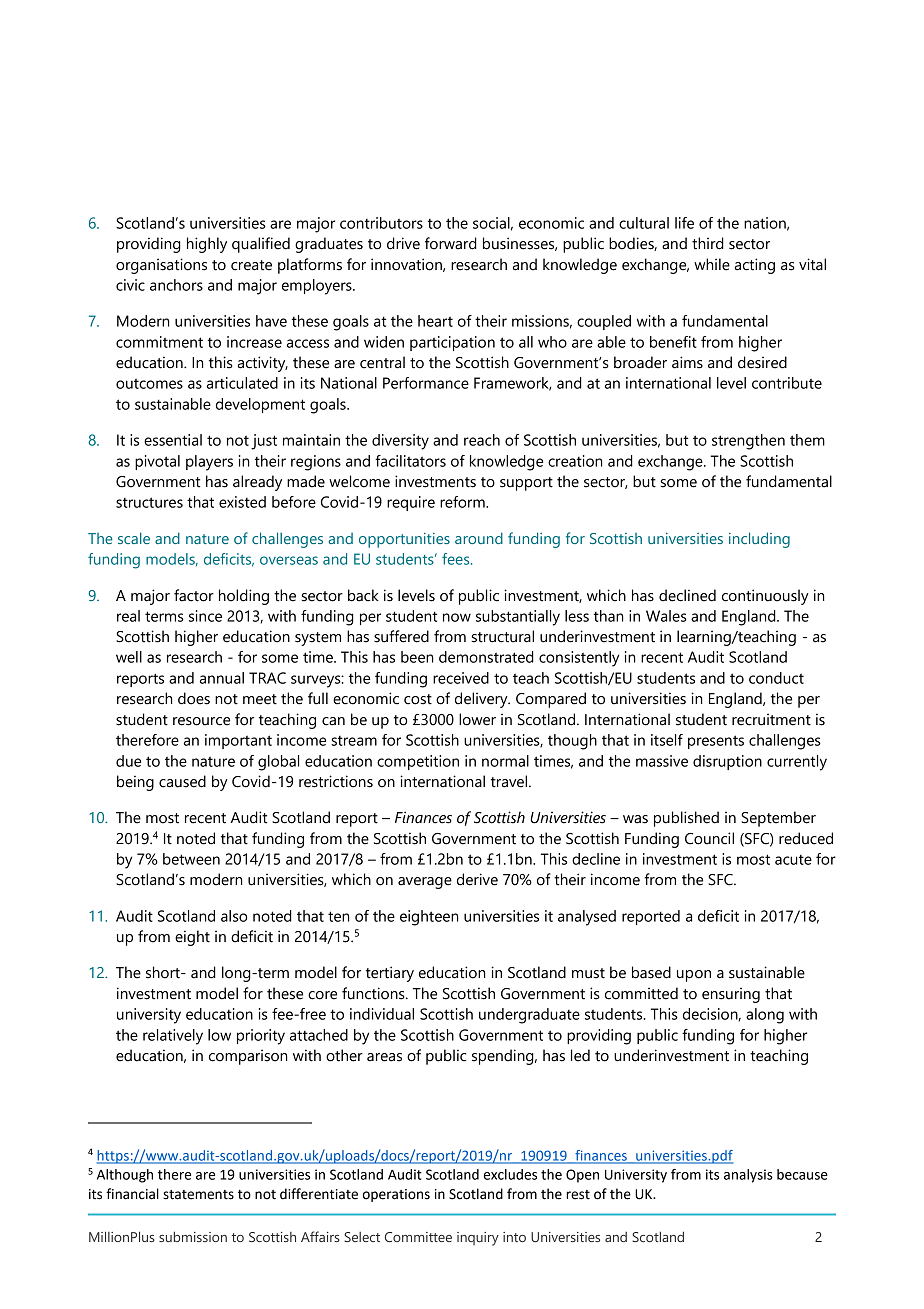  Describe the element at coordinates (712, 264) in the screenshot. I see `while` at that location.
